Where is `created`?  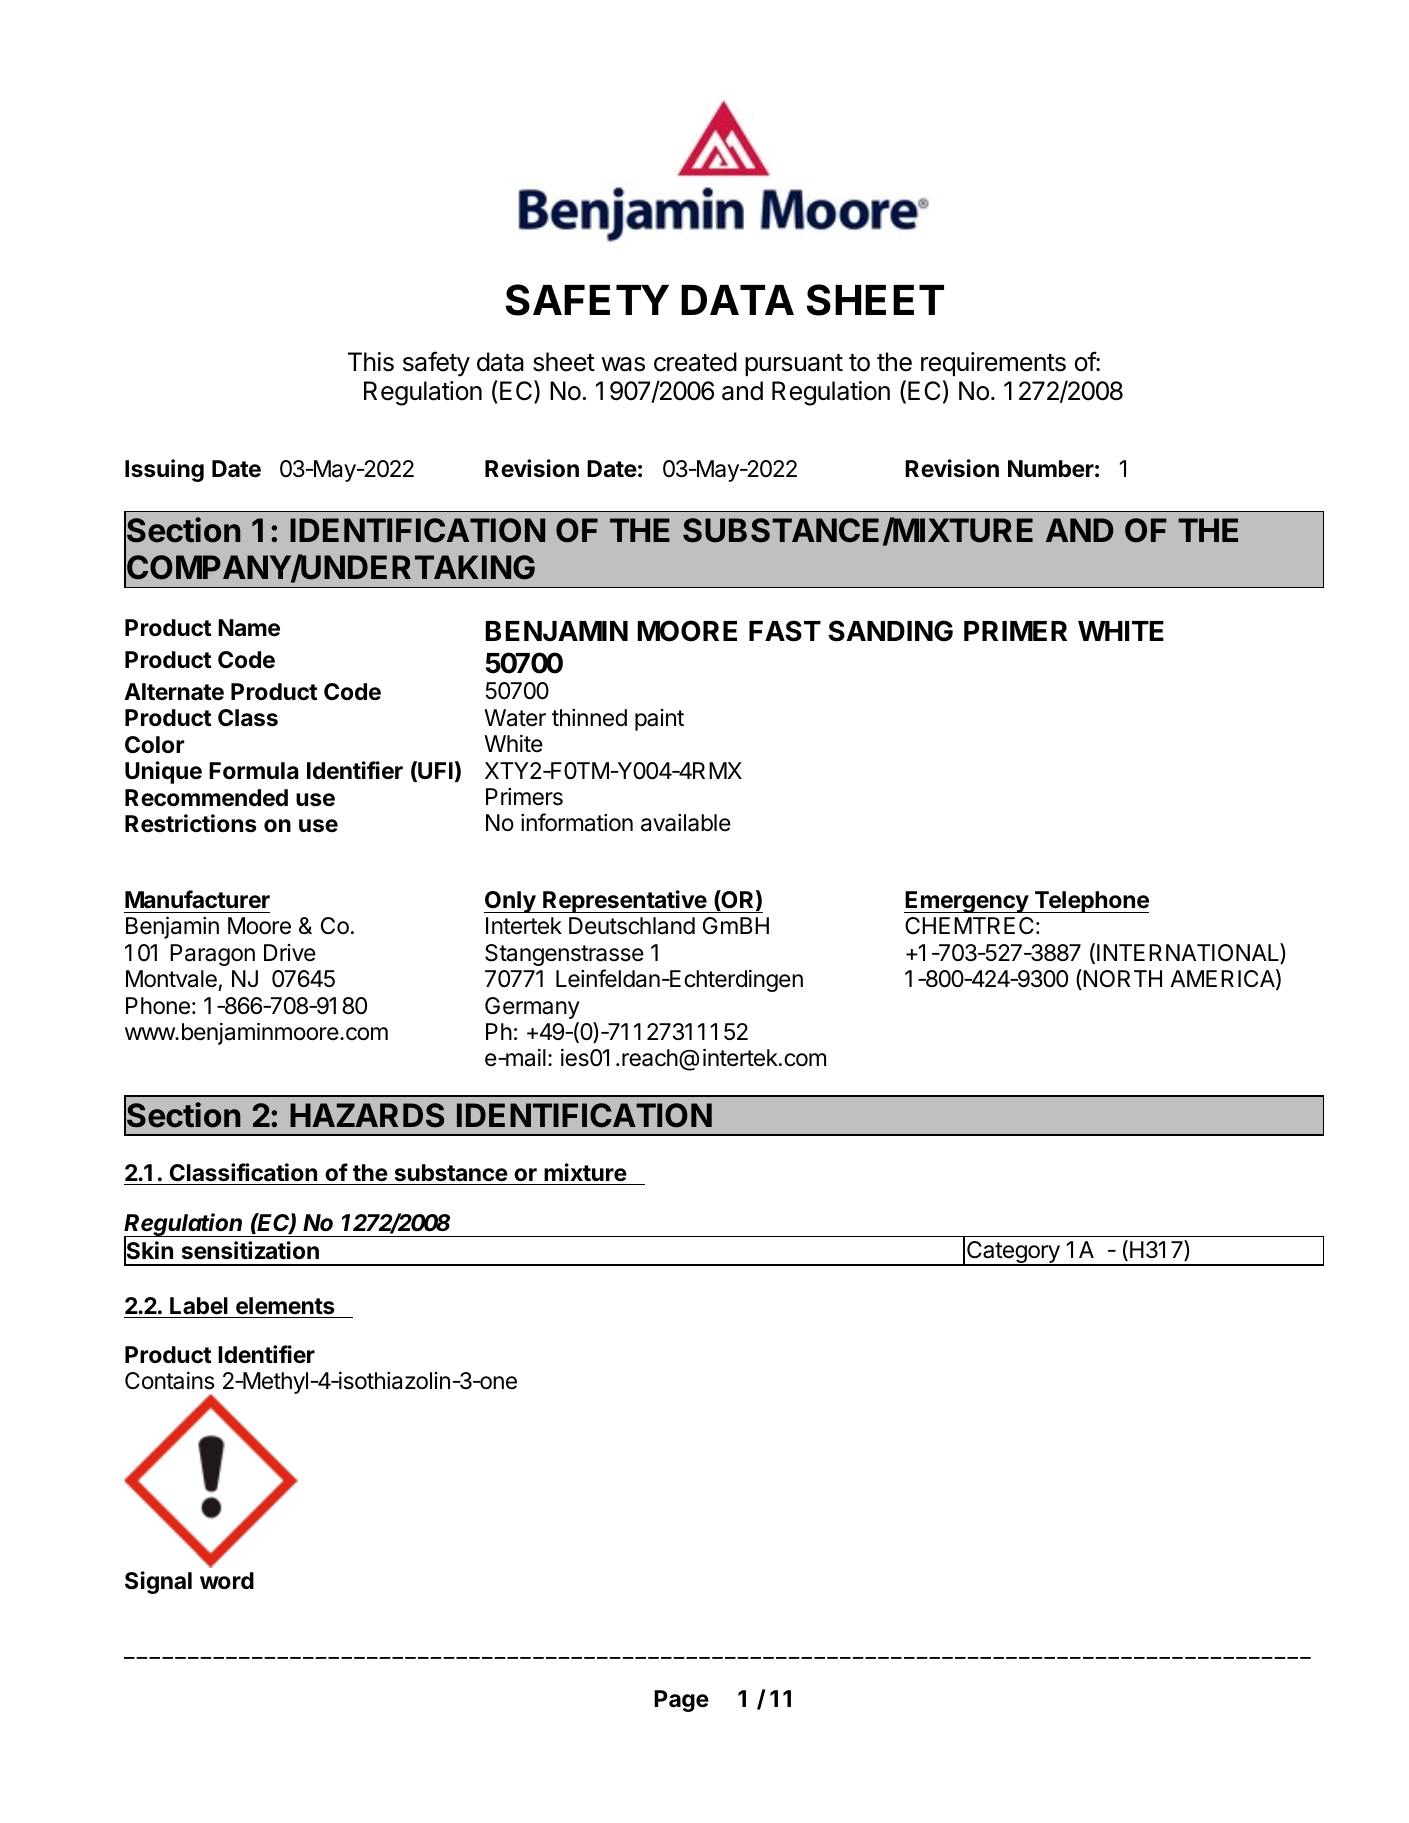
created is located at coordinates (695, 362).
